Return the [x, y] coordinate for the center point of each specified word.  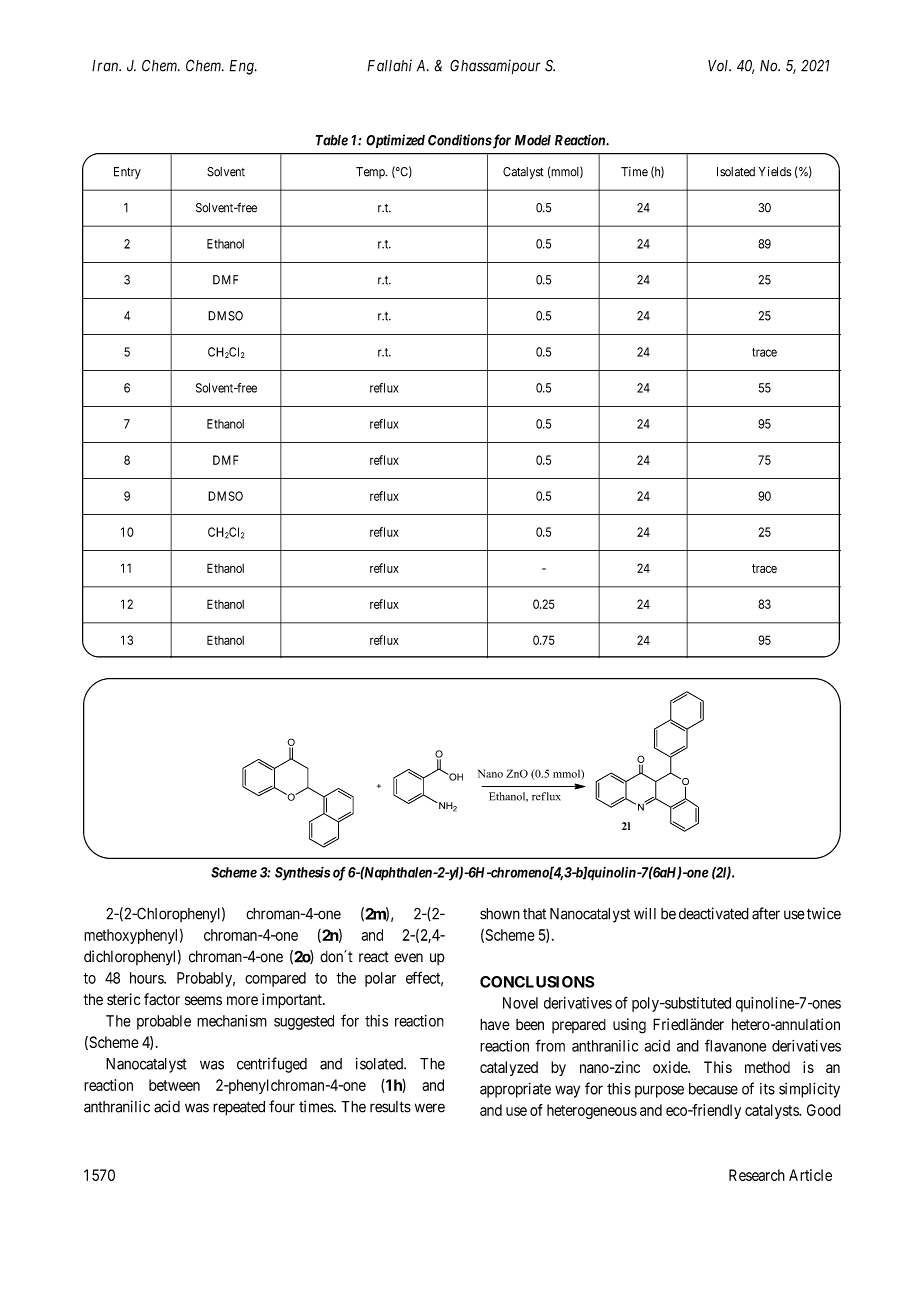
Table [332, 140]
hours [147, 978]
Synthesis [302, 873]
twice [824, 913]
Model [533, 140]
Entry [127, 173]
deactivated [714, 913]
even [408, 958]
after [766, 913]
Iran [106, 66]
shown [500, 914]
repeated [239, 1108]
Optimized [395, 141]
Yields [775, 172]
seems [203, 1001]
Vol [719, 66]
